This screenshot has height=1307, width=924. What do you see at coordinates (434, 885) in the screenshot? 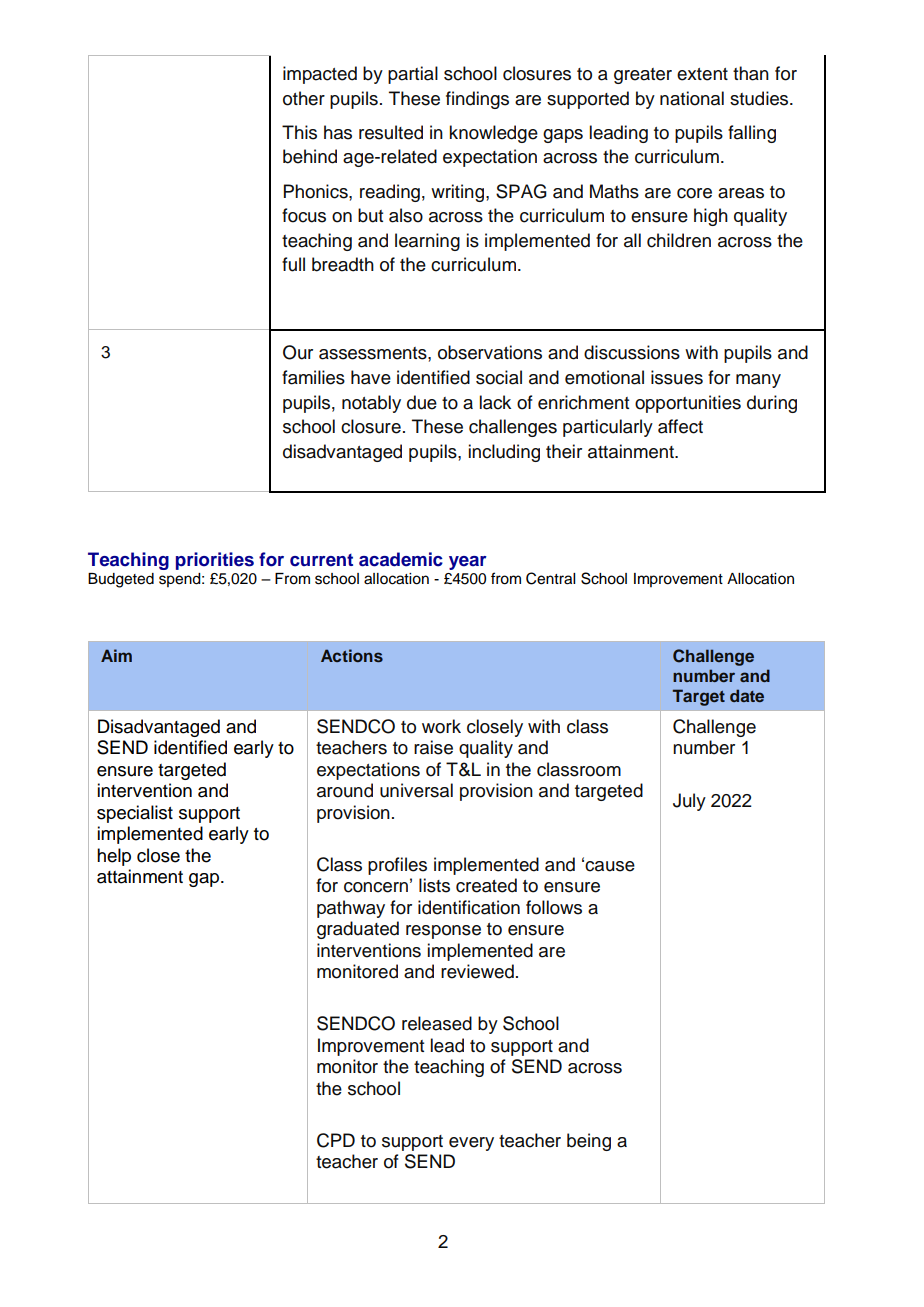
I see `lists` at bounding box center [434, 885].
